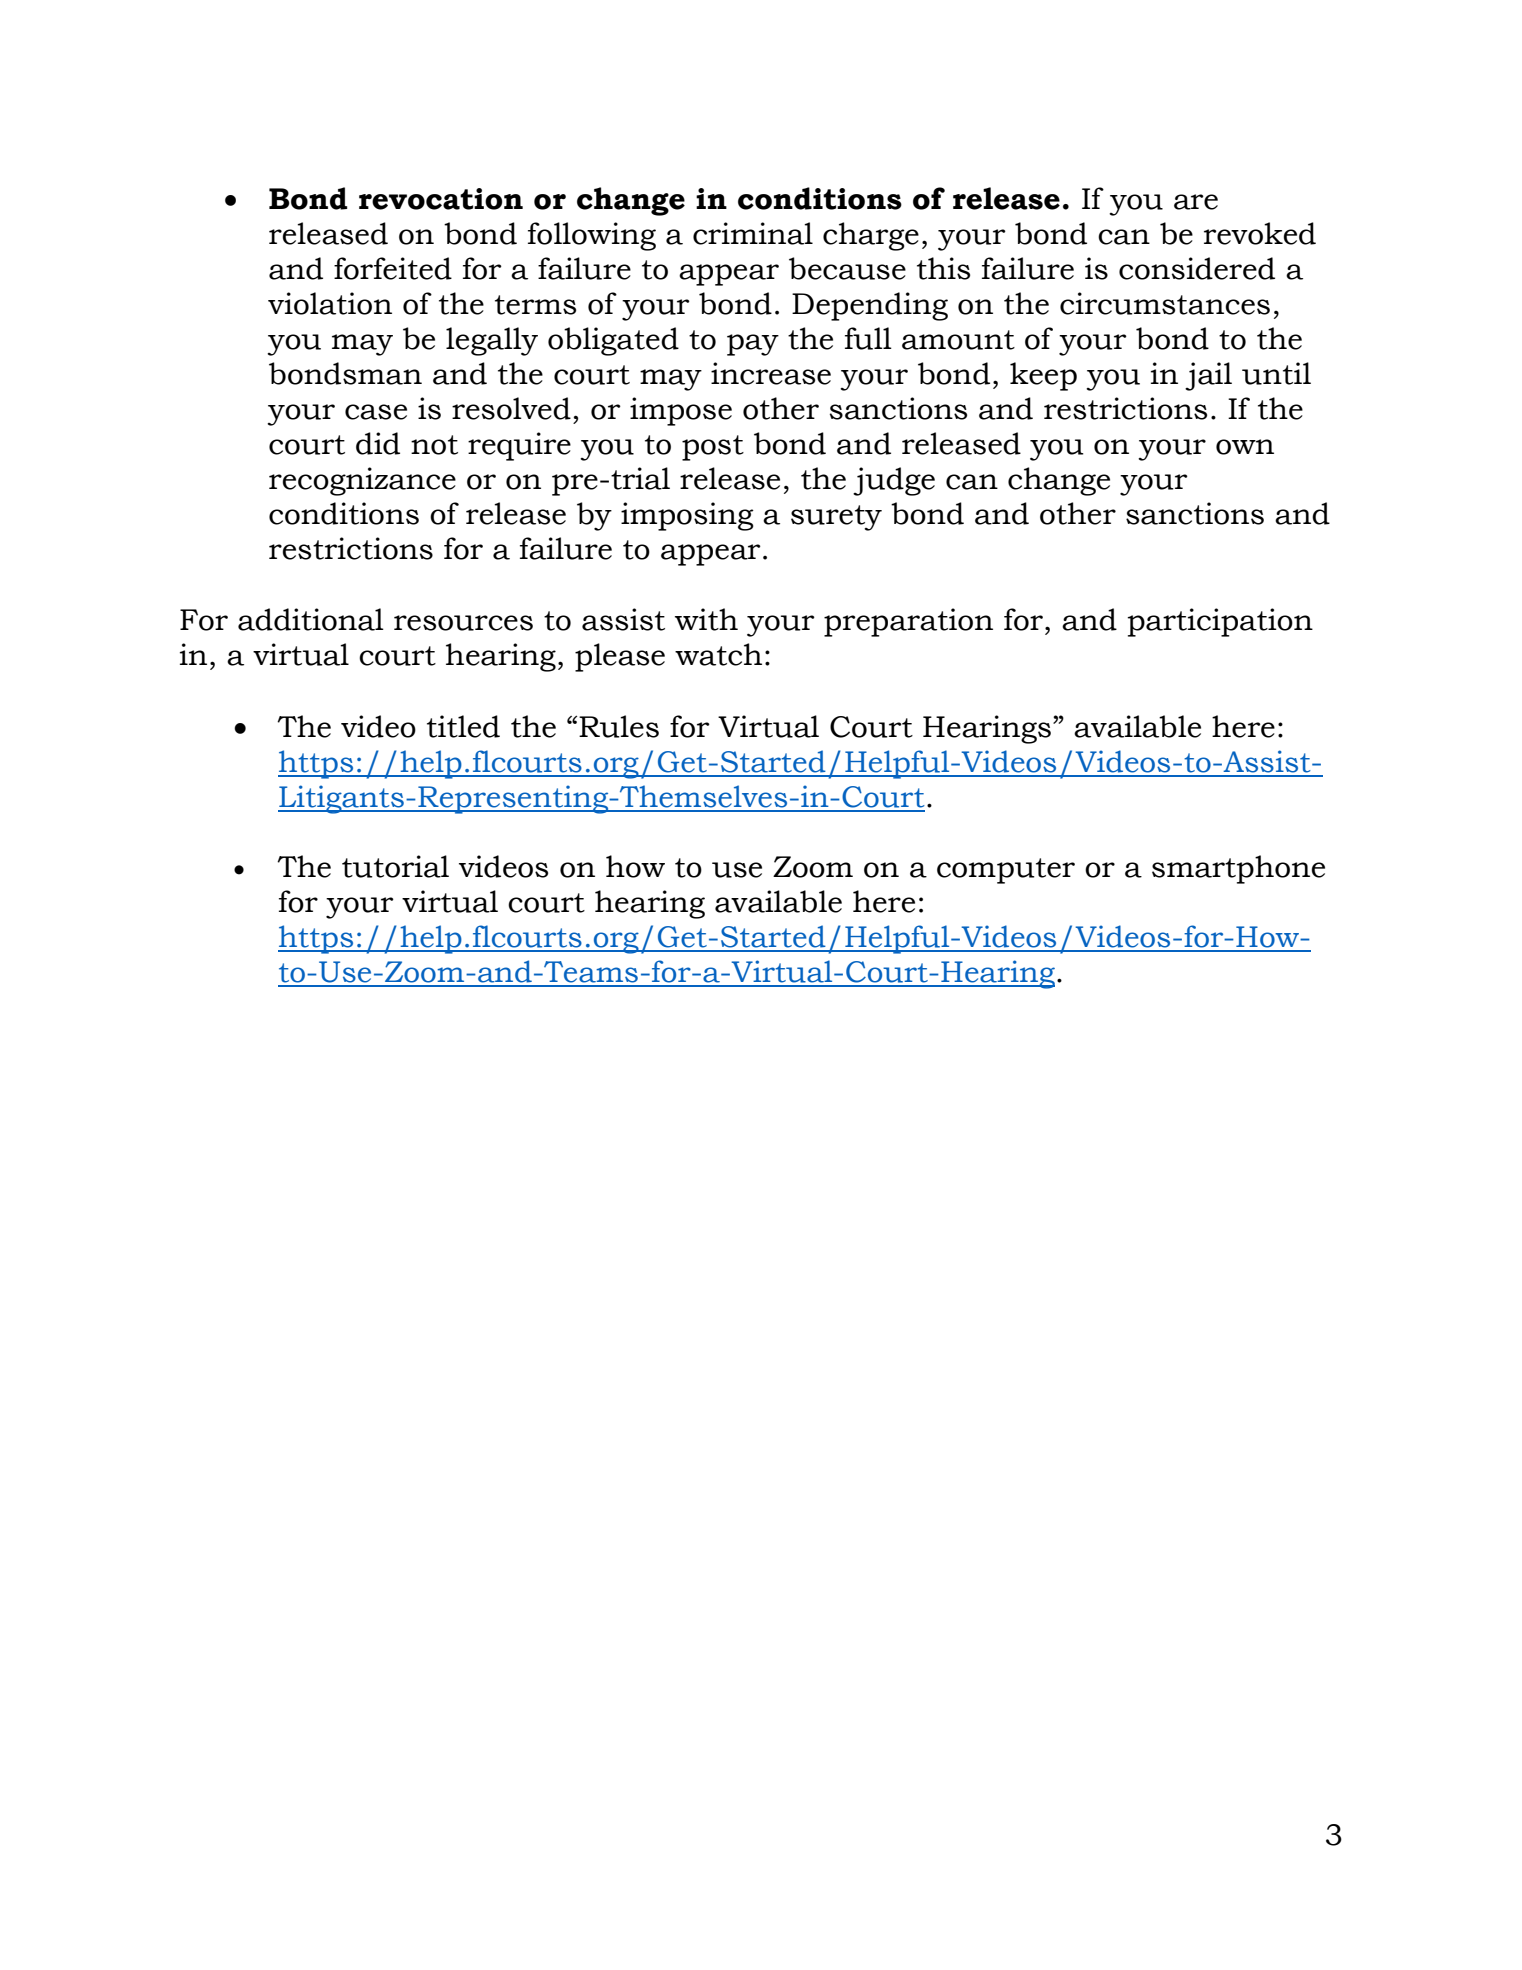  Describe the element at coordinates (1220, 622) in the document. I see `participation` at that location.
